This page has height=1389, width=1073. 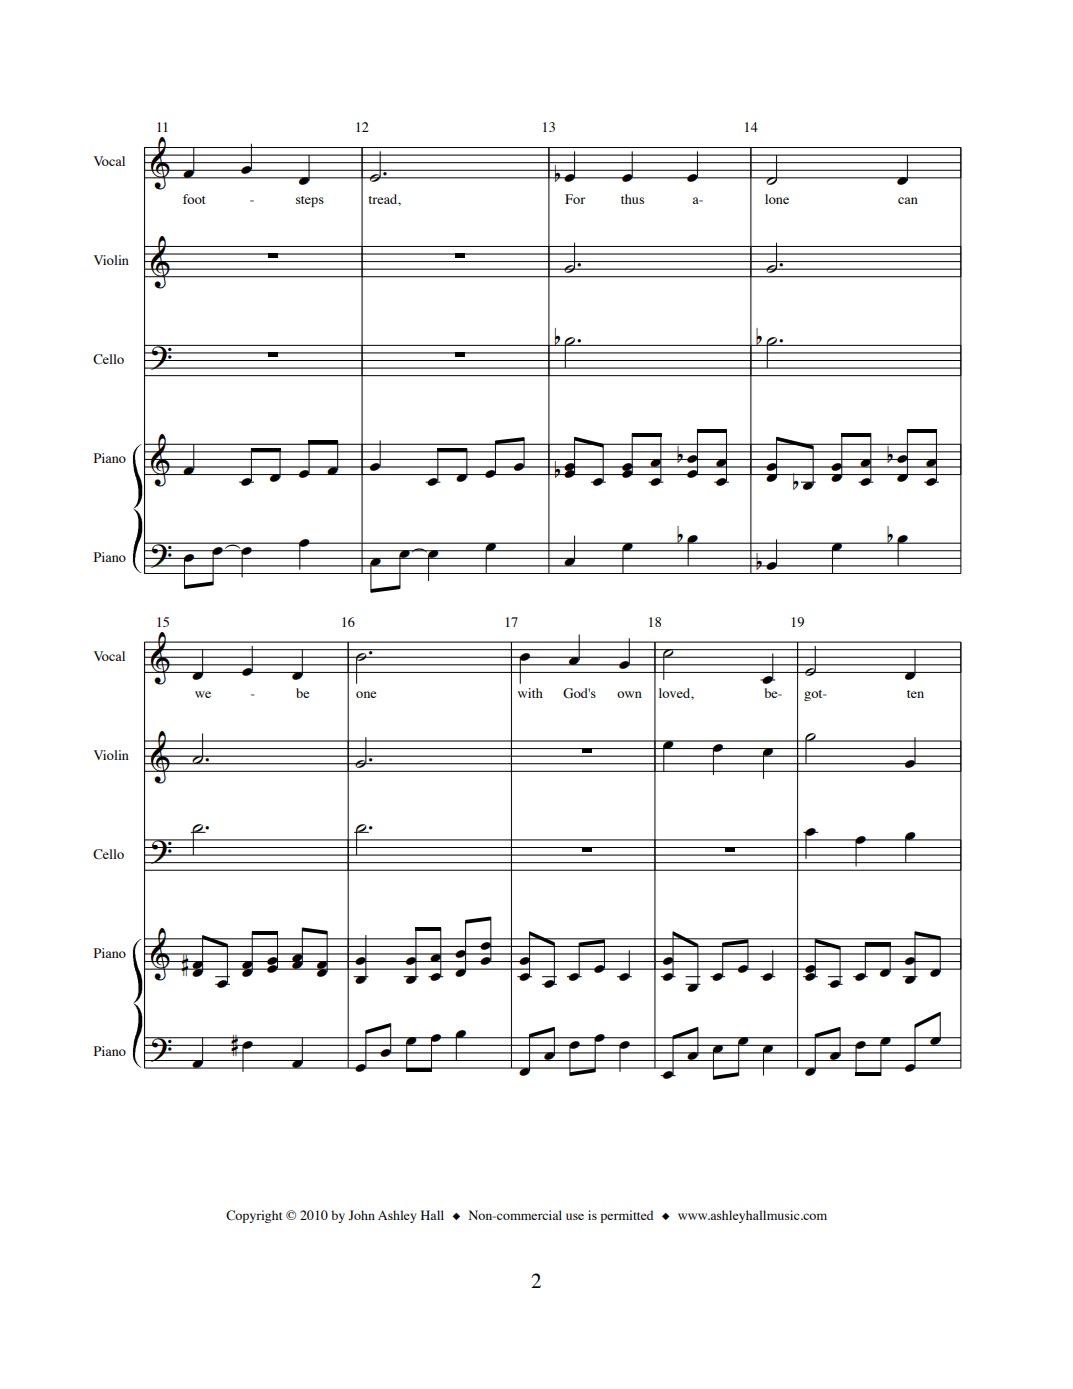 I want to click on with, so click(x=530, y=693).
